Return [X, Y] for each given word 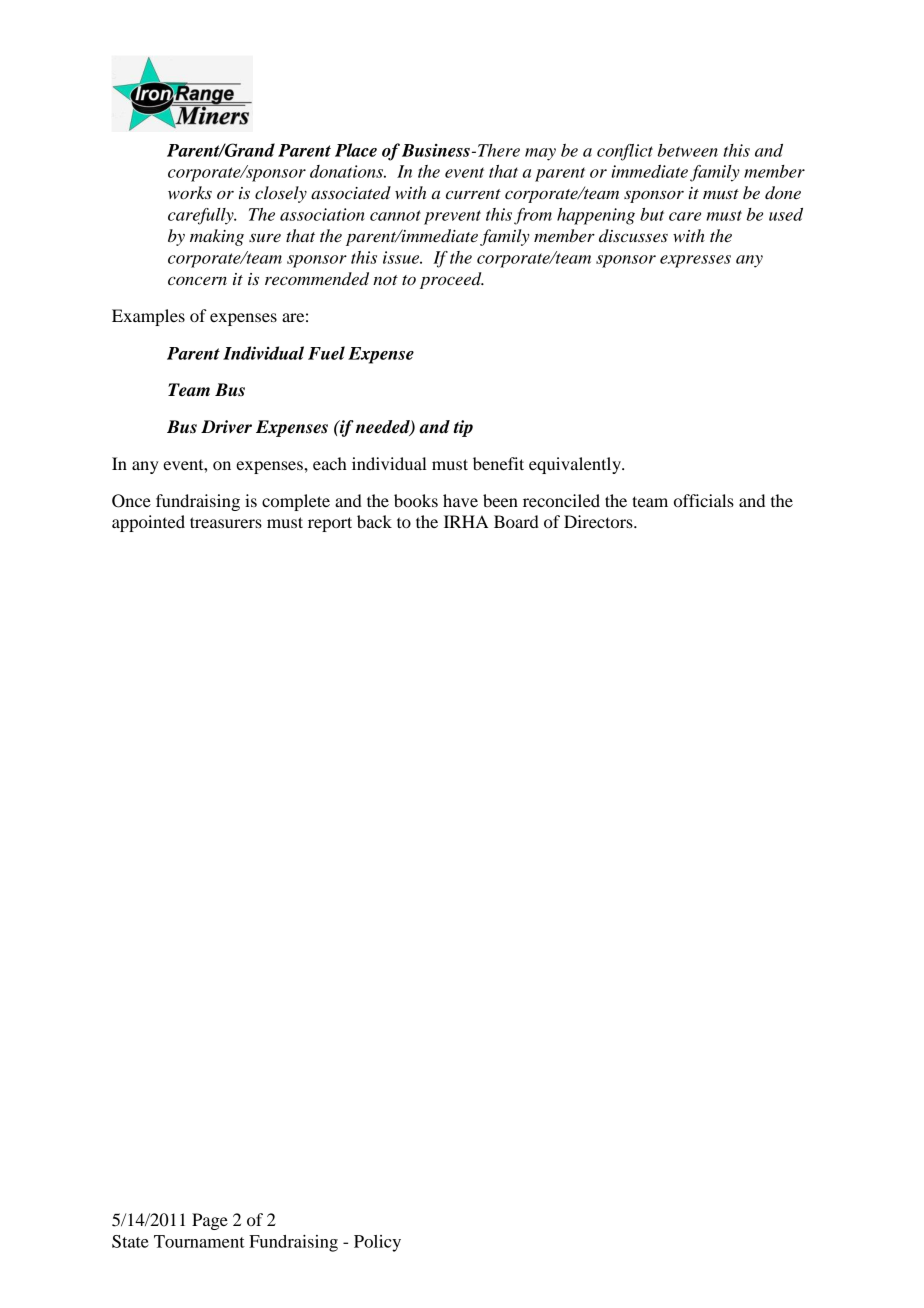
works [190, 192]
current [473, 194]
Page [210, 1221]
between [688, 150]
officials [704, 500]
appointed [148, 523]
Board [516, 521]
